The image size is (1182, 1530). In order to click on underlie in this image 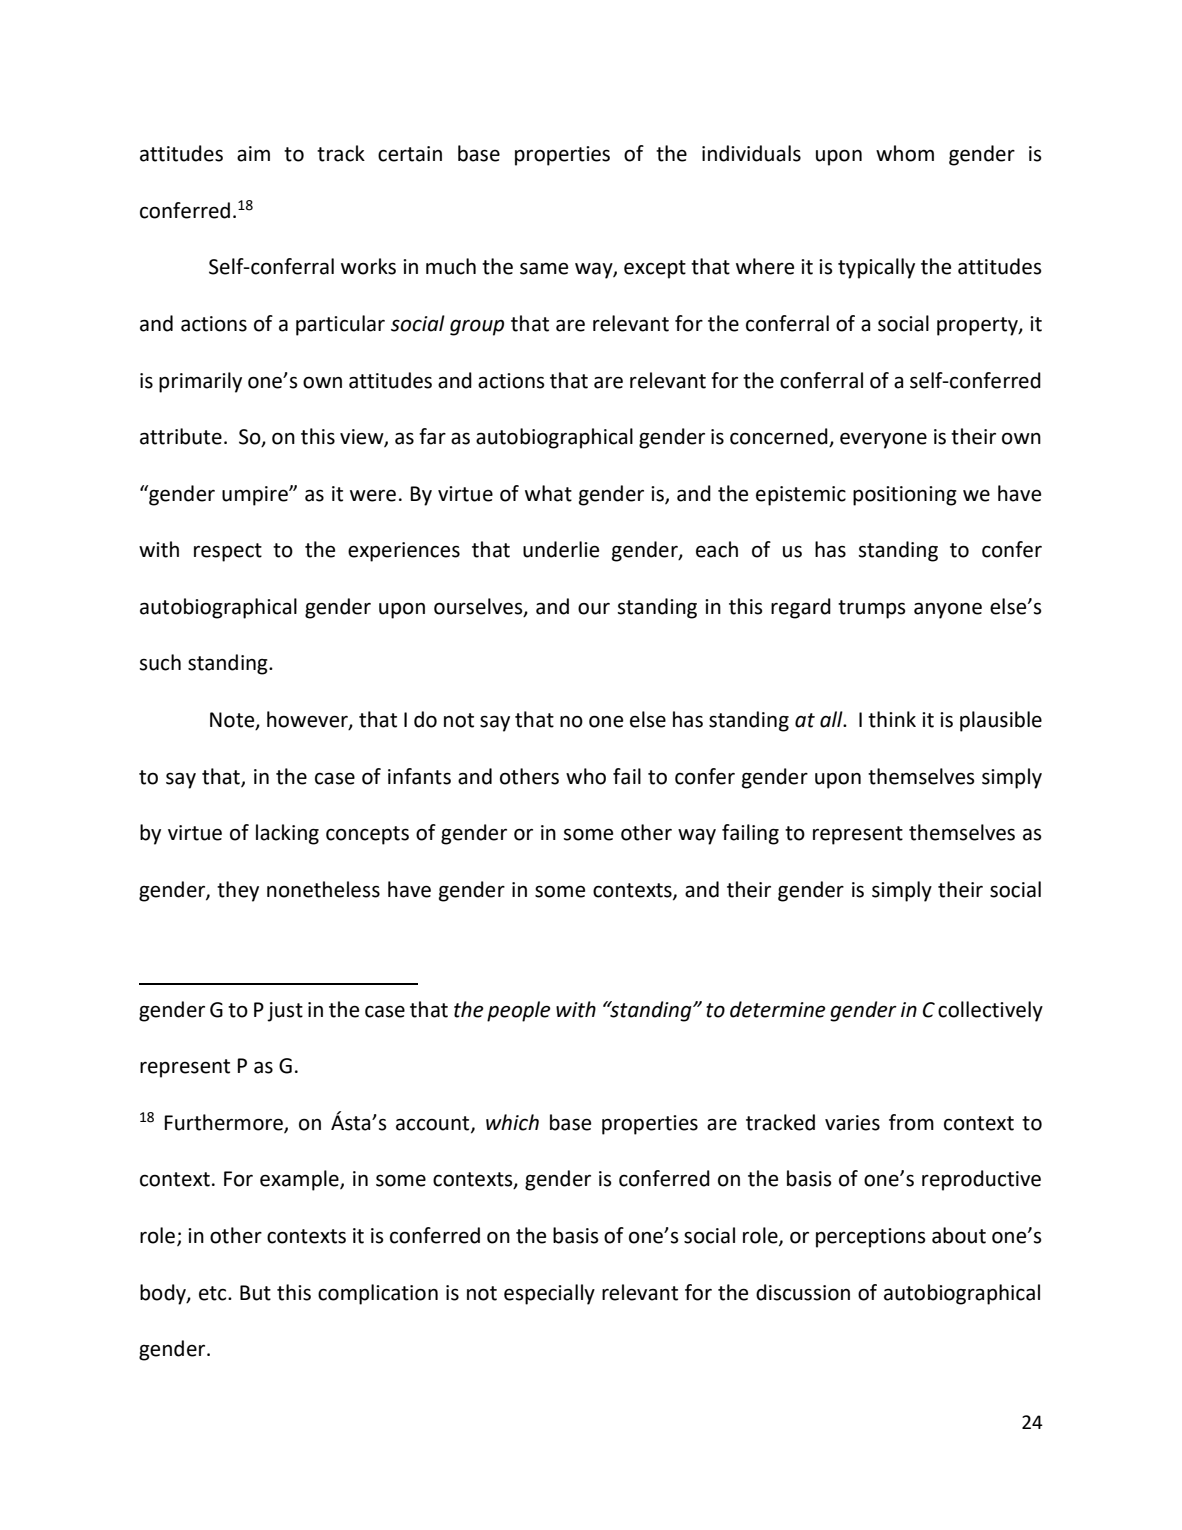, I will do `click(561, 549)`.
